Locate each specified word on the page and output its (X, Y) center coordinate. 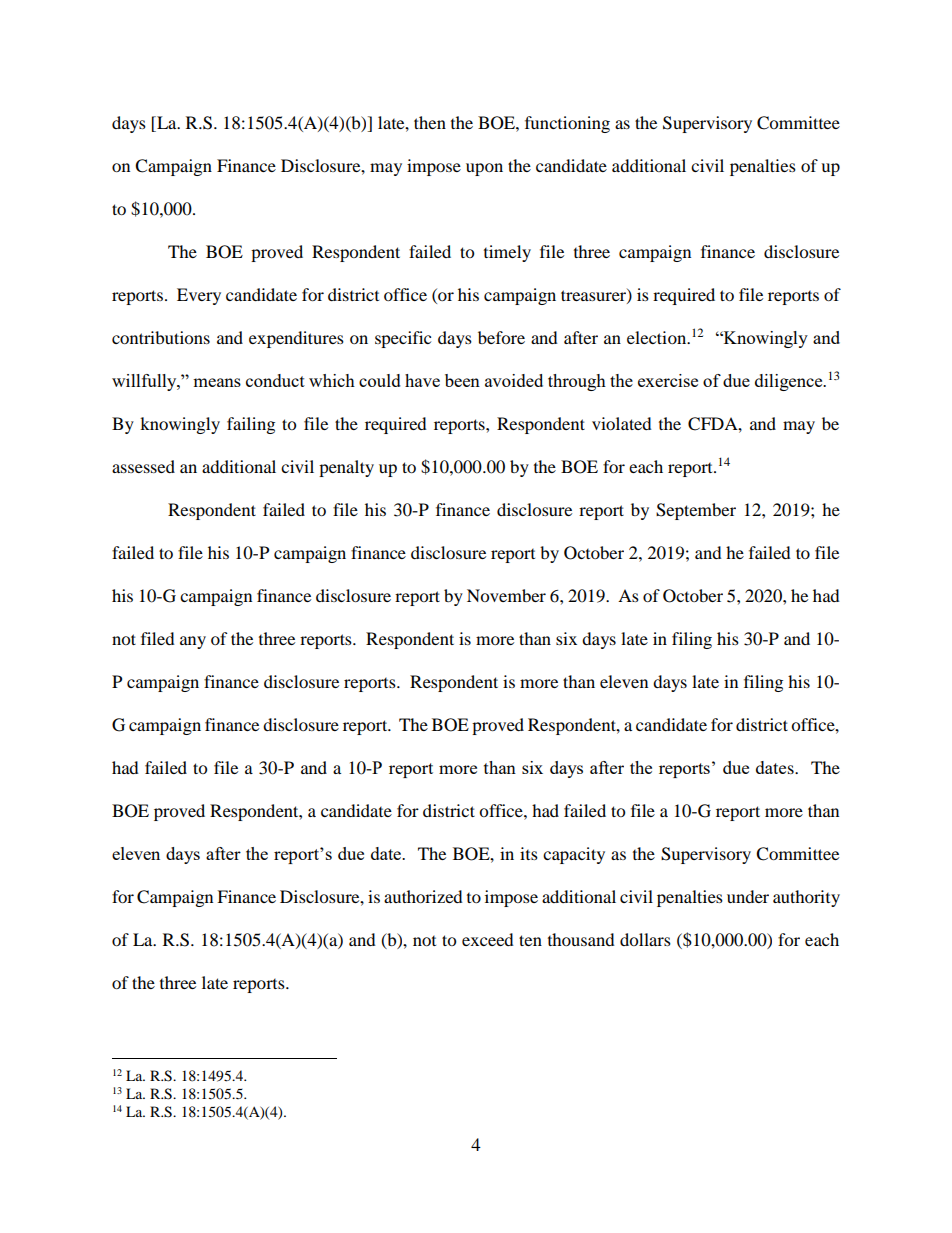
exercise (668, 380)
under (748, 896)
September (696, 511)
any (193, 642)
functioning (567, 124)
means (217, 382)
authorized (423, 896)
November (506, 595)
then (430, 122)
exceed (488, 939)
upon (484, 169)
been (462, 380)
